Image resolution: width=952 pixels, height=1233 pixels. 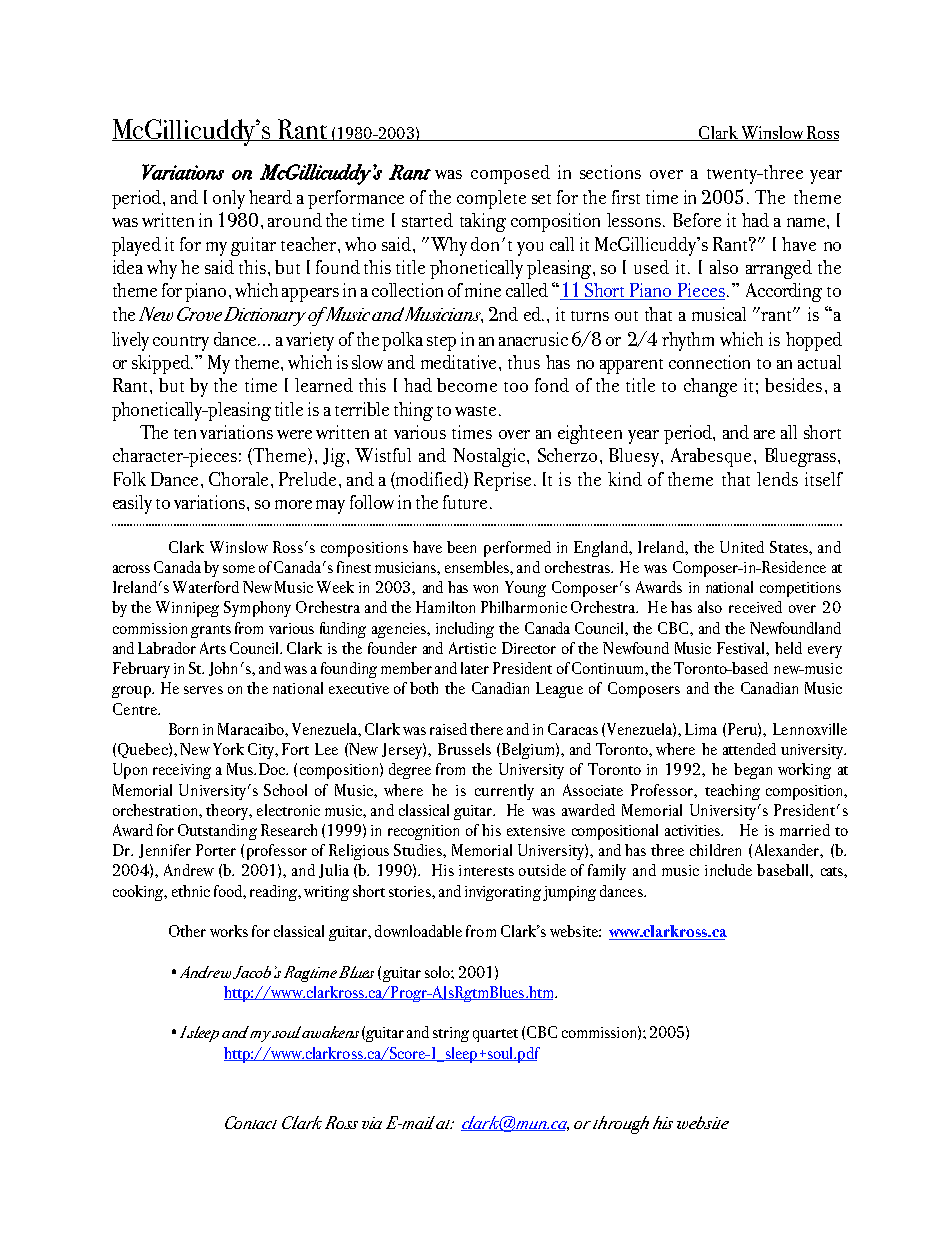 What do you see at coordinates (491, 199) in the page?
I see `complete` at bounding box center [491, 199].
